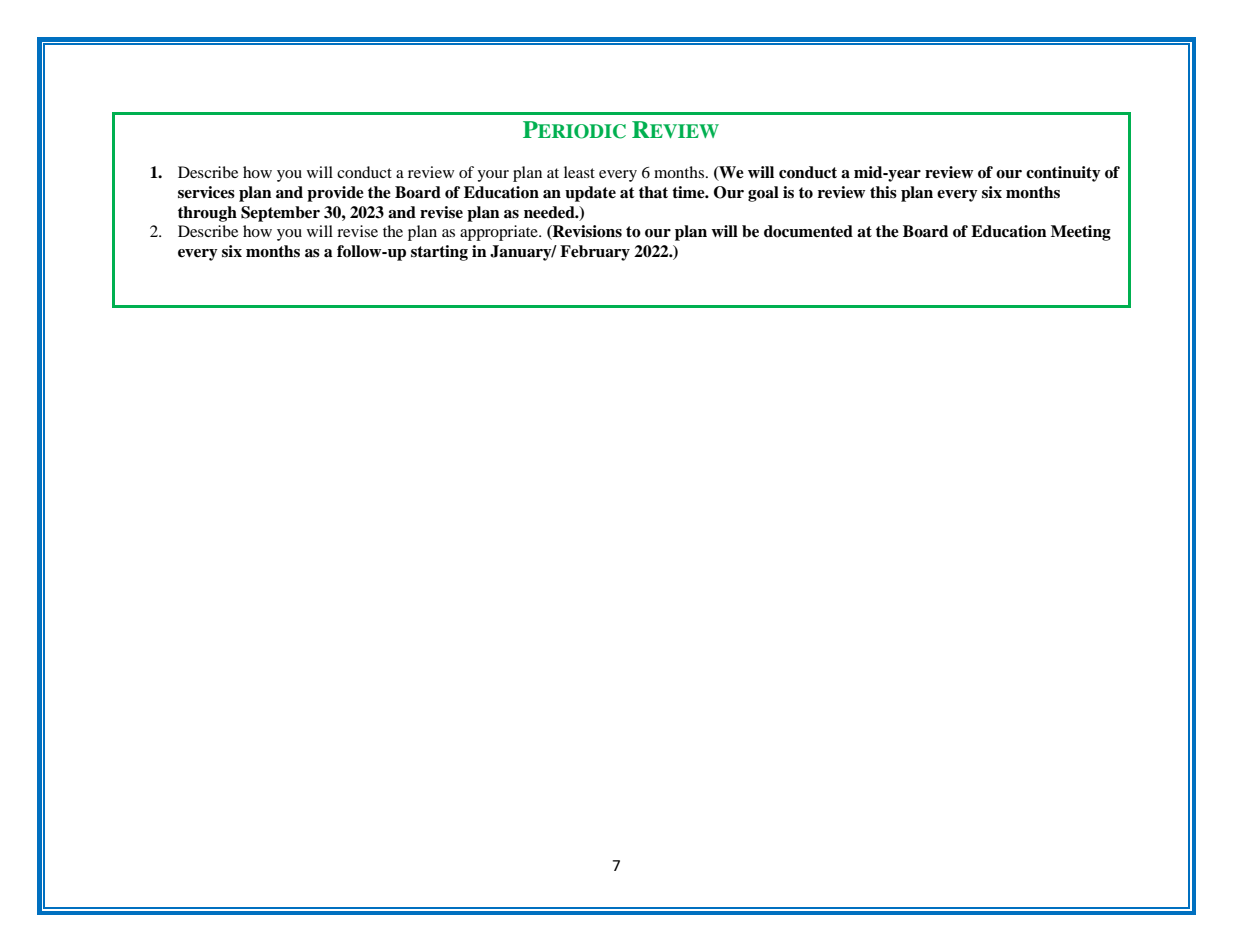 The height and width of the screenshot is (952, 1233). What do you see at coordinates (207, 214) in the screenshot?
I see `through` at bounding box center [207, 214].
